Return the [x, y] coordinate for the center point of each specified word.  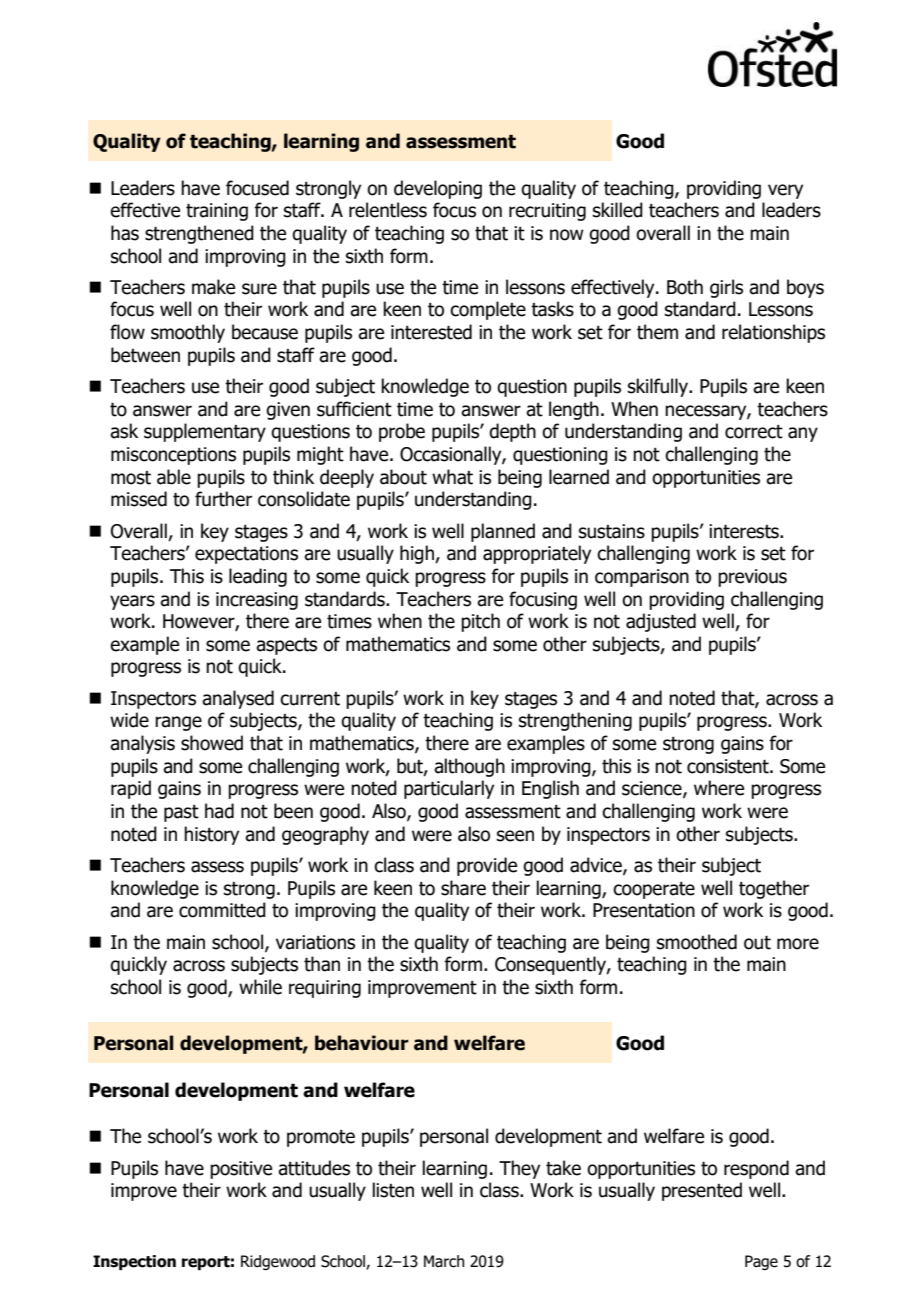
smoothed [697, 942]
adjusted [661, 622]
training [217, 212]
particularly [449, 789]
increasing [257, 601]
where [719, 788]
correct [754, 432]
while [260, 987]
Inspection [134, 1262]
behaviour [362, 1043]
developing [438, 189]
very [785, 191]
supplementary [205, 432]
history [211, 835]
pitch [480, 622]
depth [512, 432]
